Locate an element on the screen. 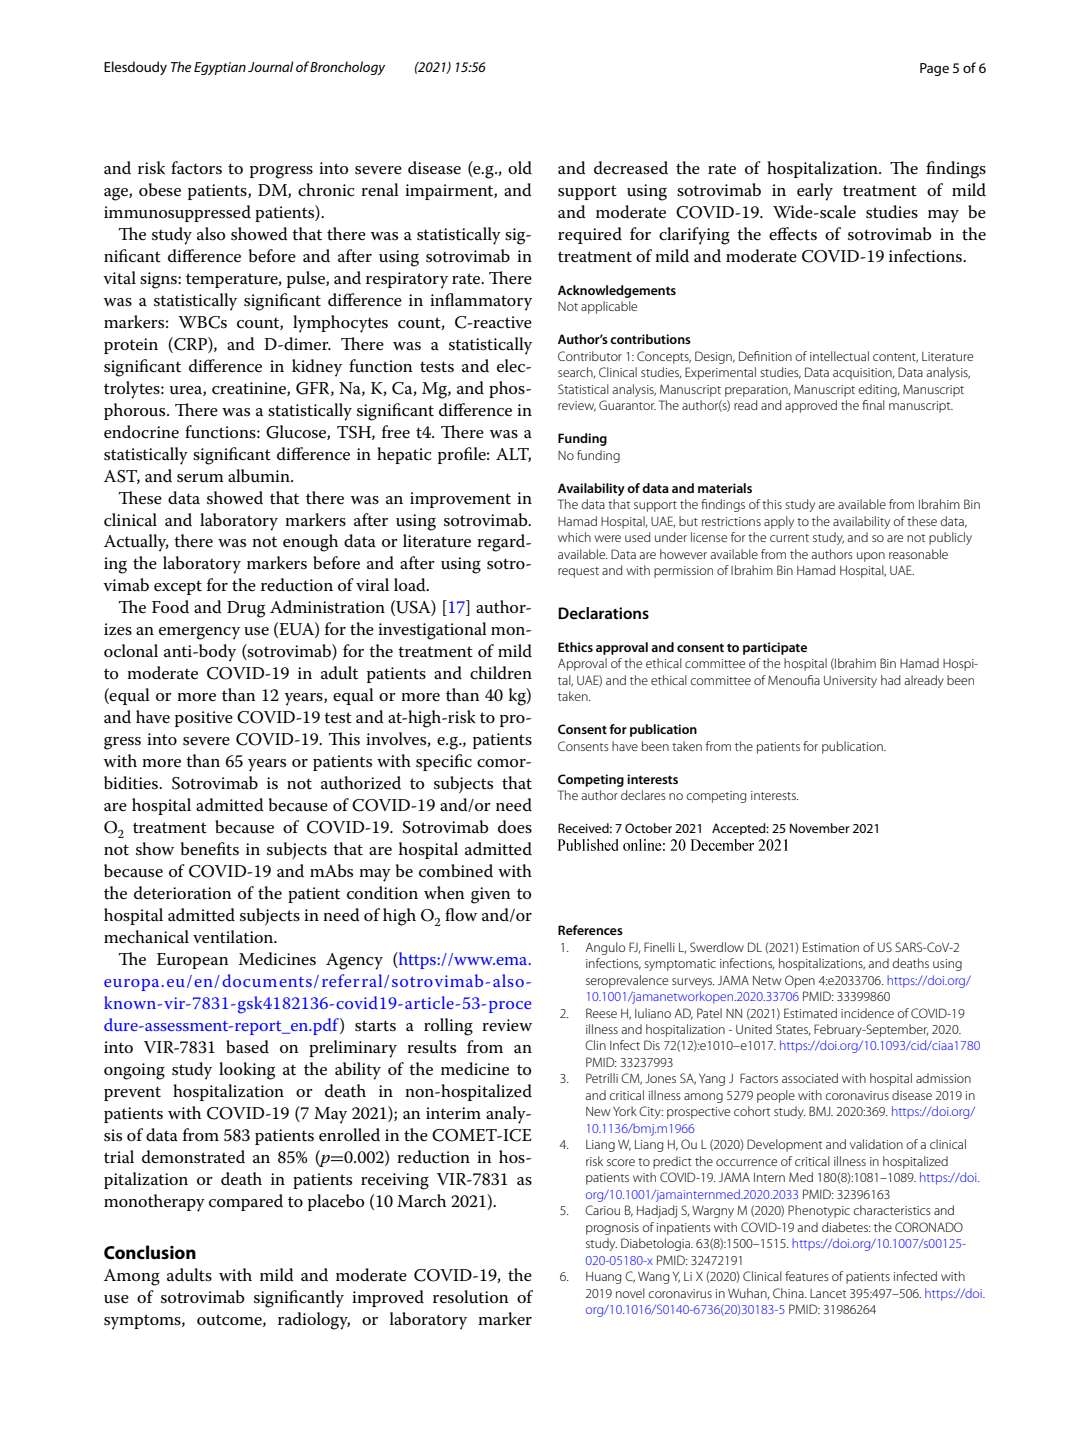 The width and height of the screenshot is (1090, 1448). serum is located at coordinates (200, 478).
